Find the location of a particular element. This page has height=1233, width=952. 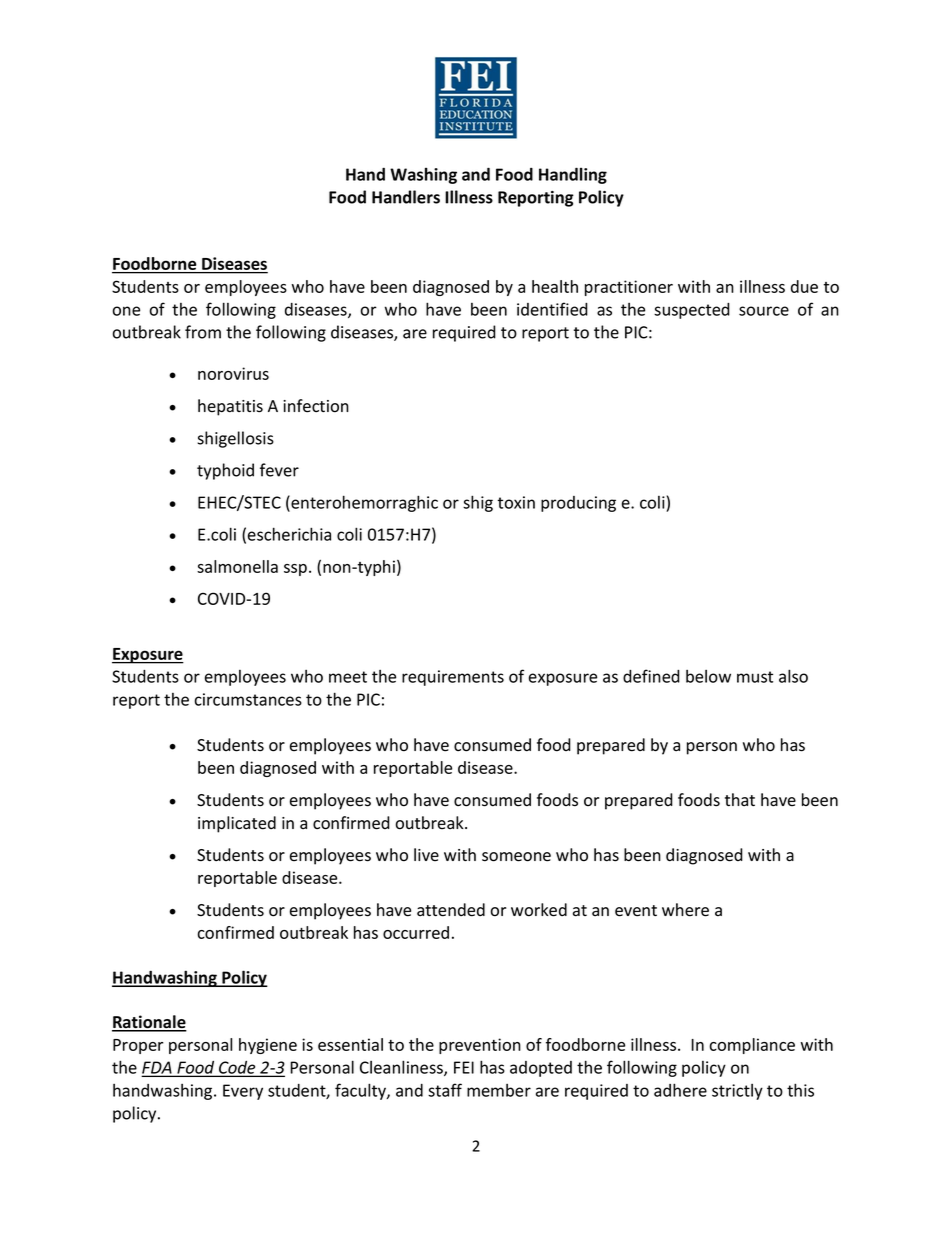

suspected is located at coordinates (692, 311).
